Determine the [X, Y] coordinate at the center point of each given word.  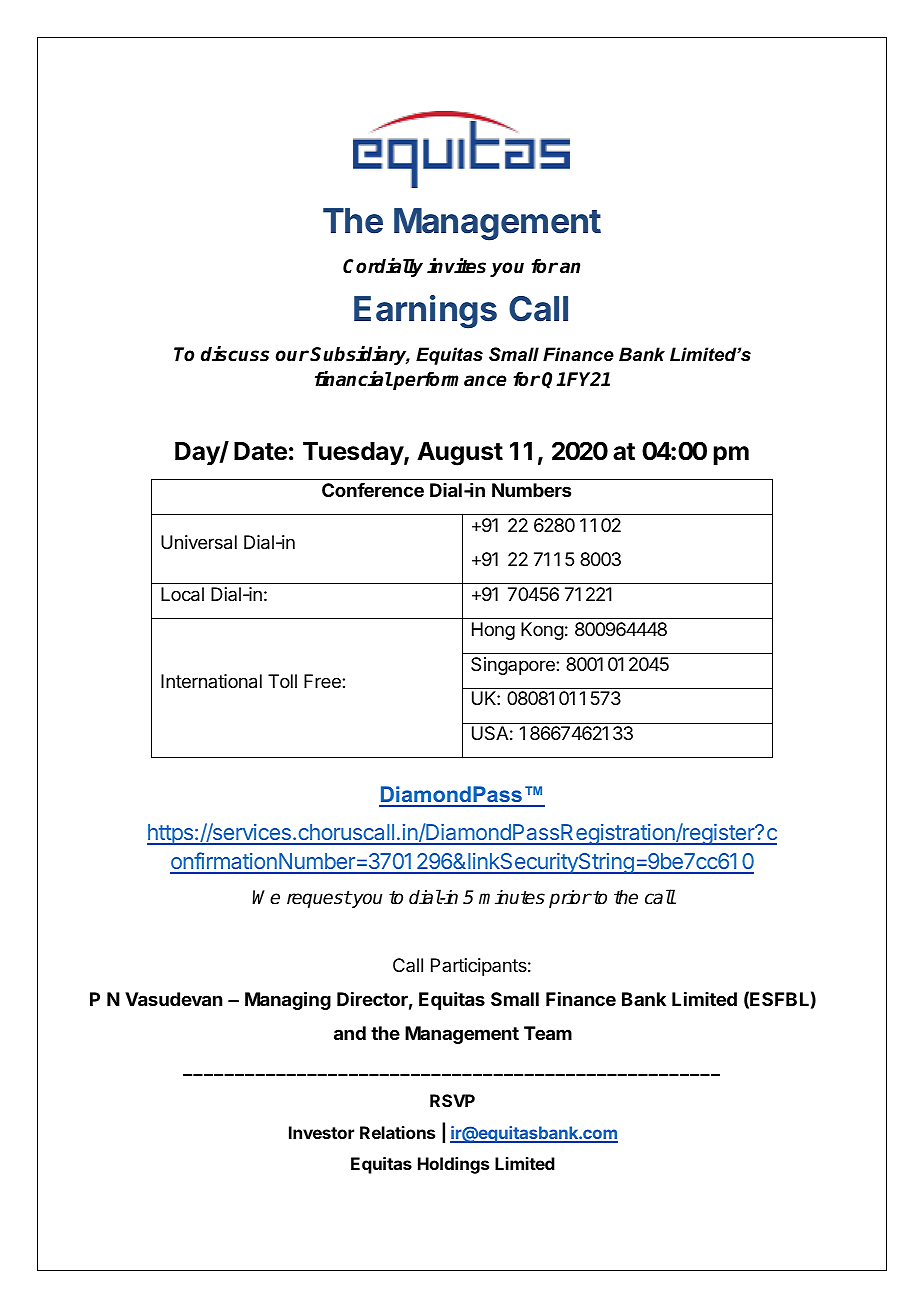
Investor [321, 1132]
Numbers [531, 490]
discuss [235, 354]
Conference [373, 490]
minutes [512, 897]
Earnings [425, 312]
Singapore [514, 666]
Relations [397, 1132]
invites [456, 266]
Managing [288, 1000]
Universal [199, 542]
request [319, 899]
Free [323, 681]
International [211, 681]
